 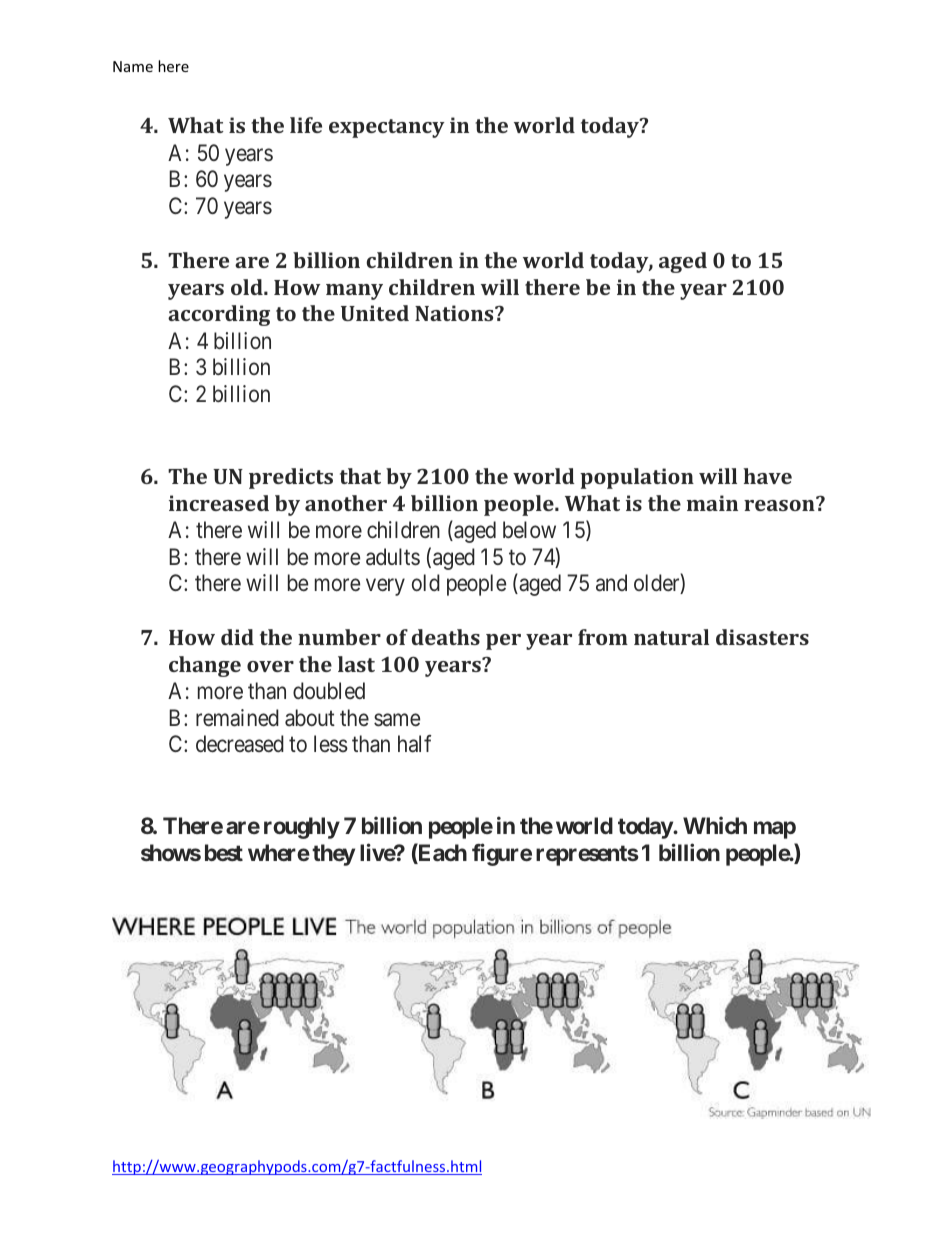 I want to click on deaths, so click(x=446, y=637).
